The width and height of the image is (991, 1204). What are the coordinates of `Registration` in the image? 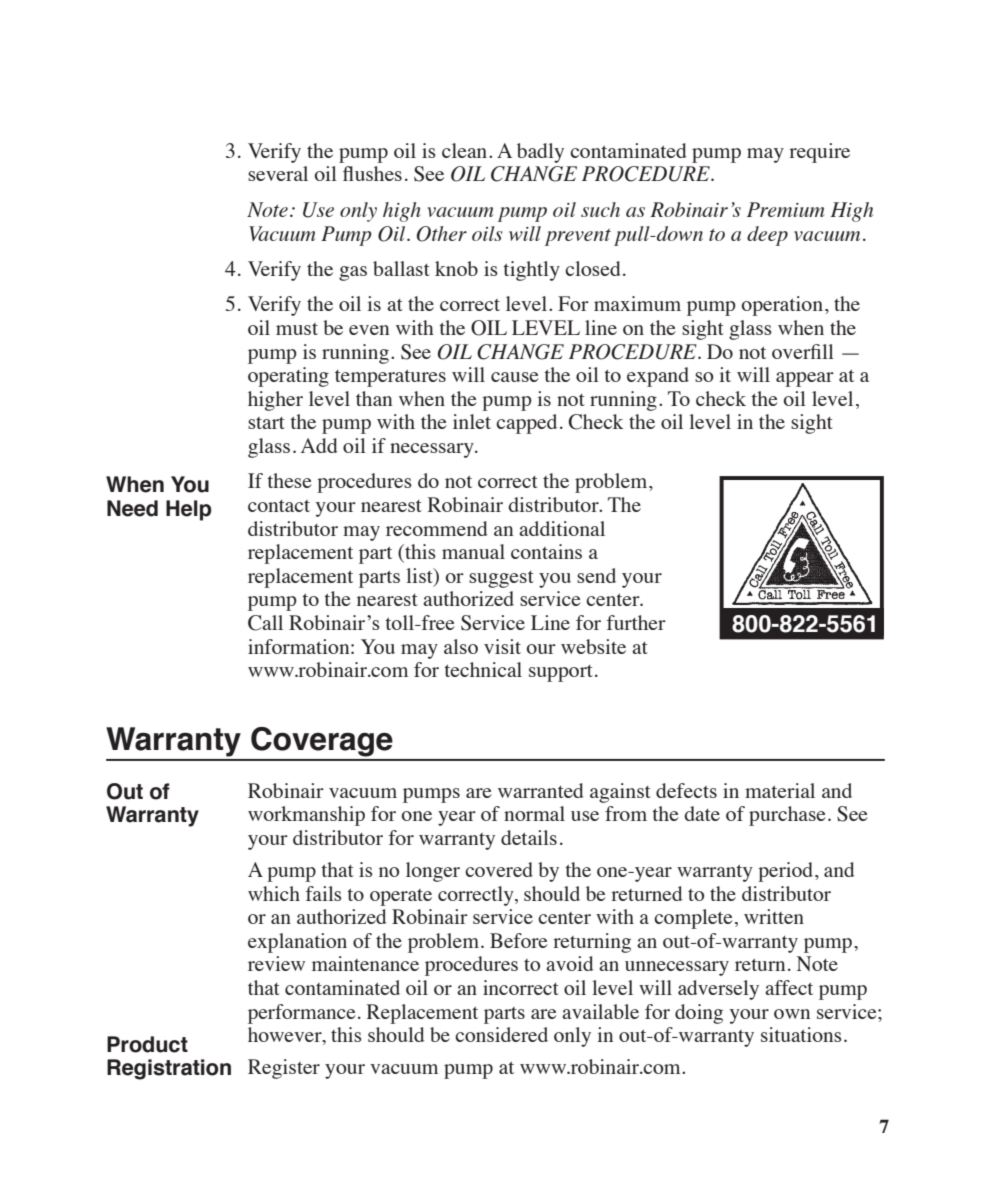 It's located at (169, 1069).
